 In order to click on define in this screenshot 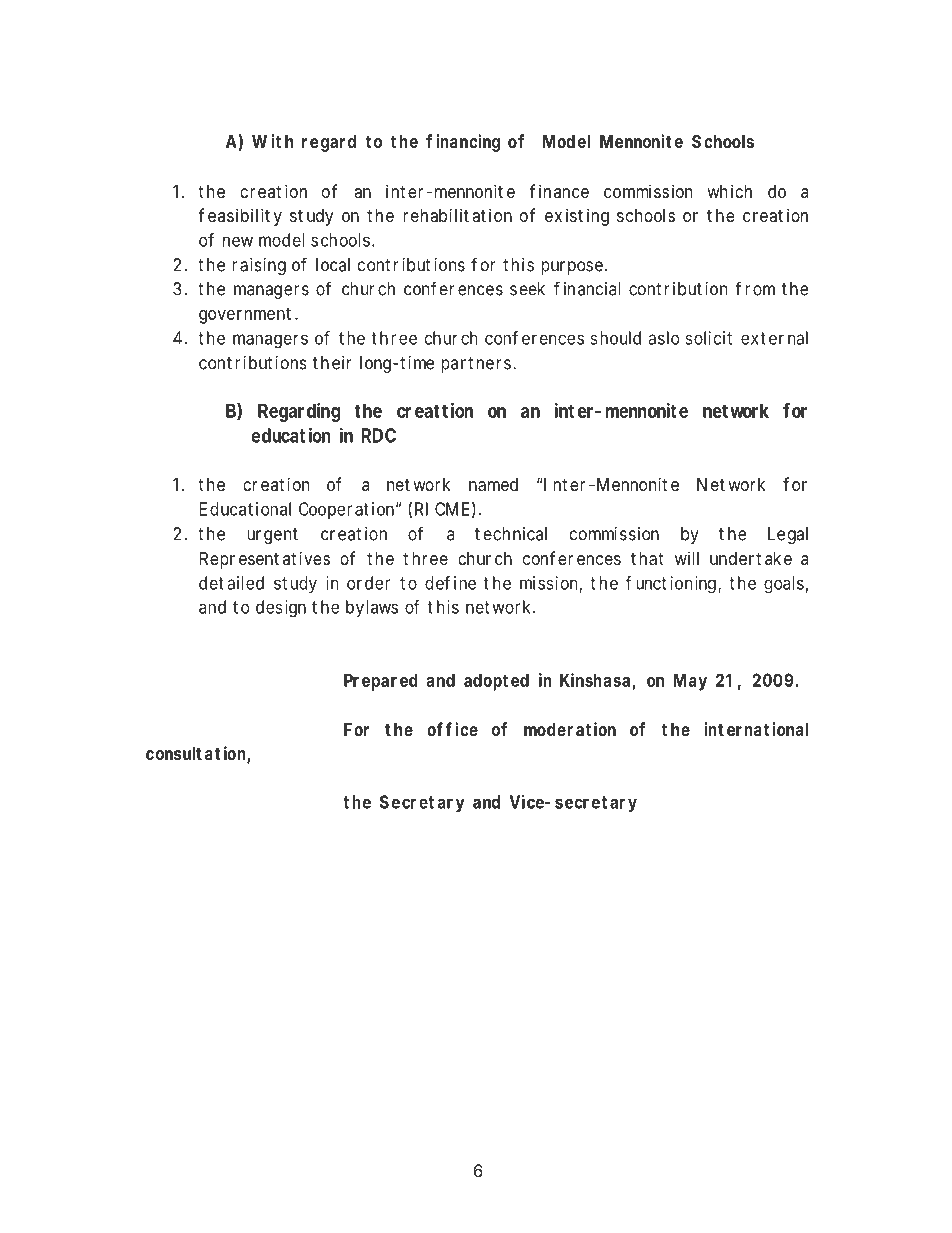, I will do `click(450, 583)`.
